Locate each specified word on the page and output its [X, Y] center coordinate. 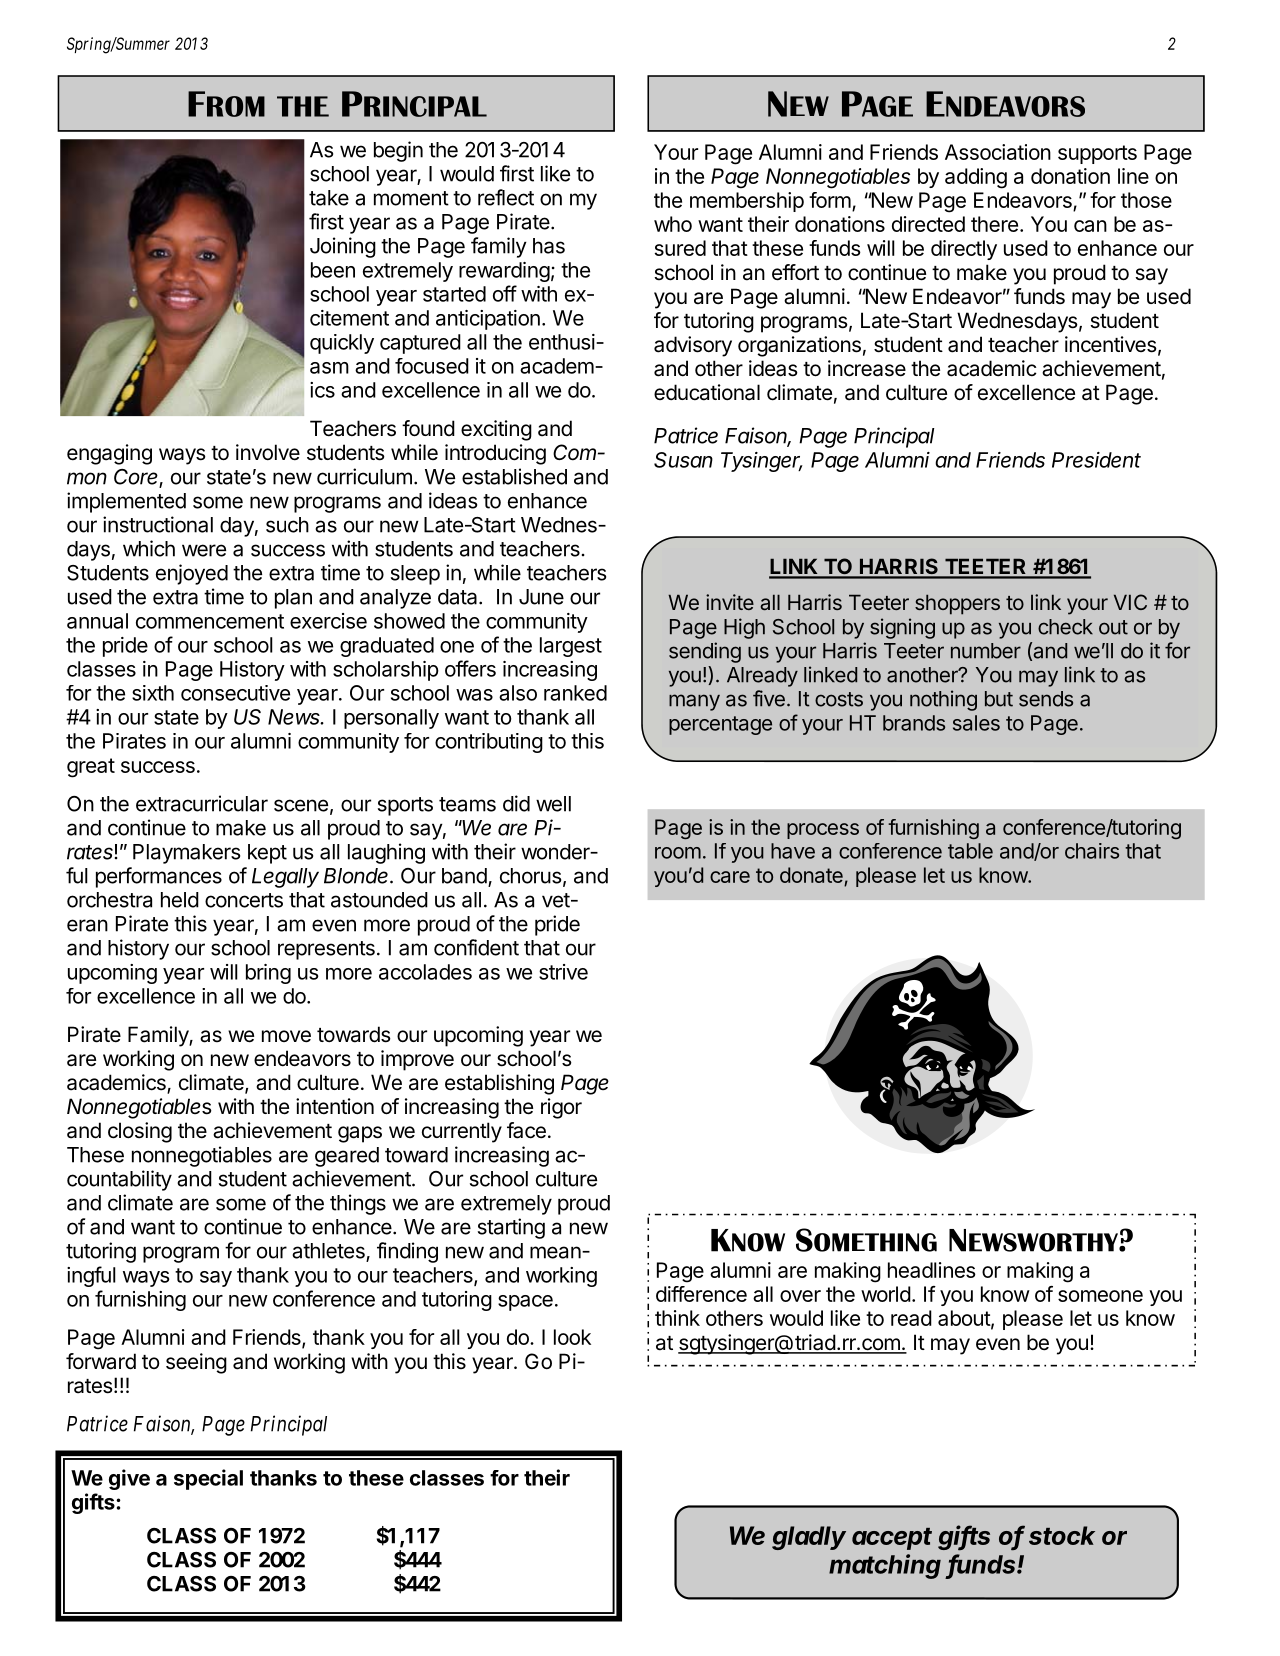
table [970, 851]
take [329, 198]
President [1096, 460]
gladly [809, 1538]
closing [140, 1132]
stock [1062, 1535]
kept [267, 854]
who [673, 224]
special [208, 1479]
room [678, 853]
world [886, 1294]
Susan [683, 460]
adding [976, 178]
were [204, 550]
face [526, 1130]
